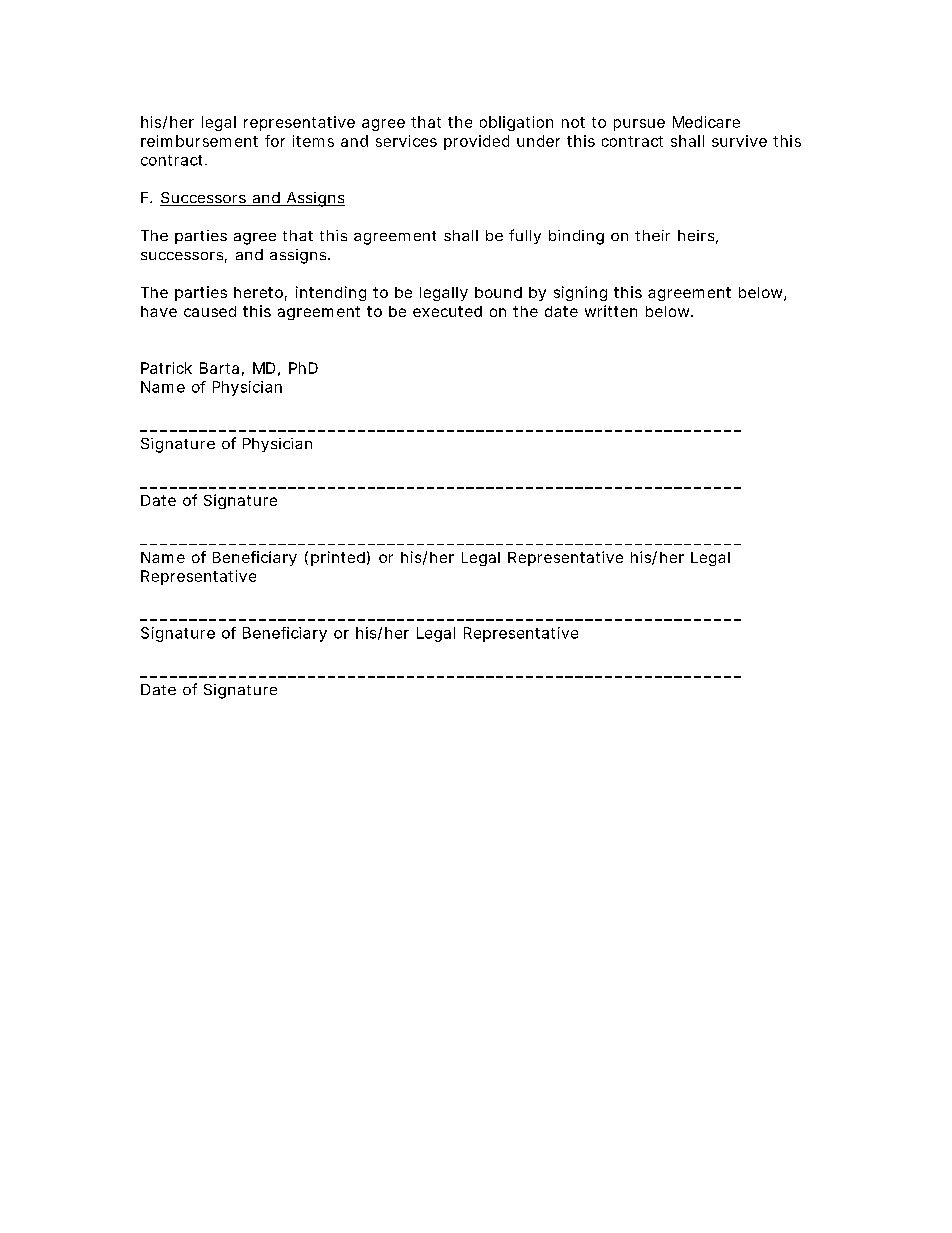  Describe the element at coordinates (652, 235) in the page. I see `their` at that location.
